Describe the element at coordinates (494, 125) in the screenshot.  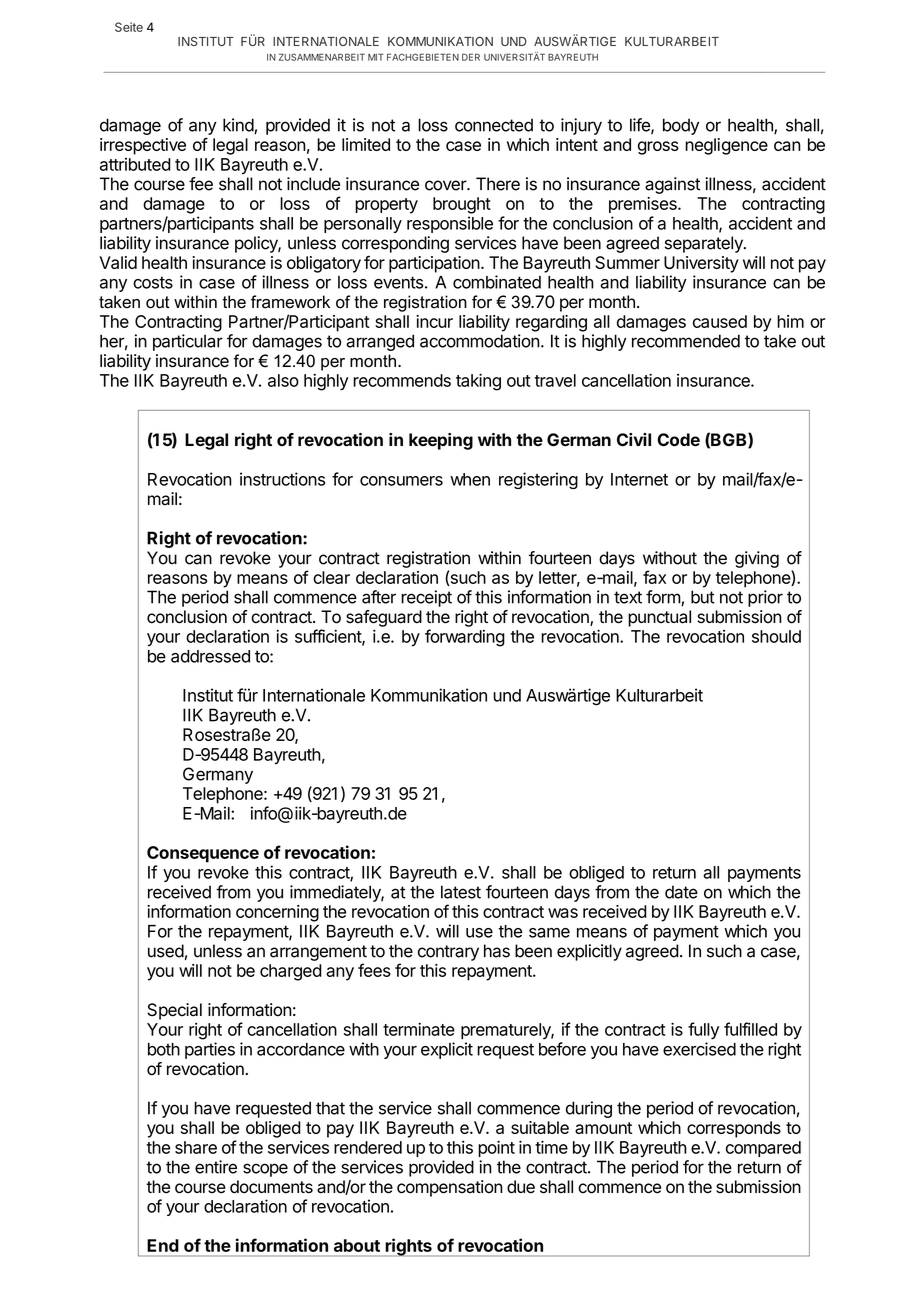
I see `connected` at that location.
